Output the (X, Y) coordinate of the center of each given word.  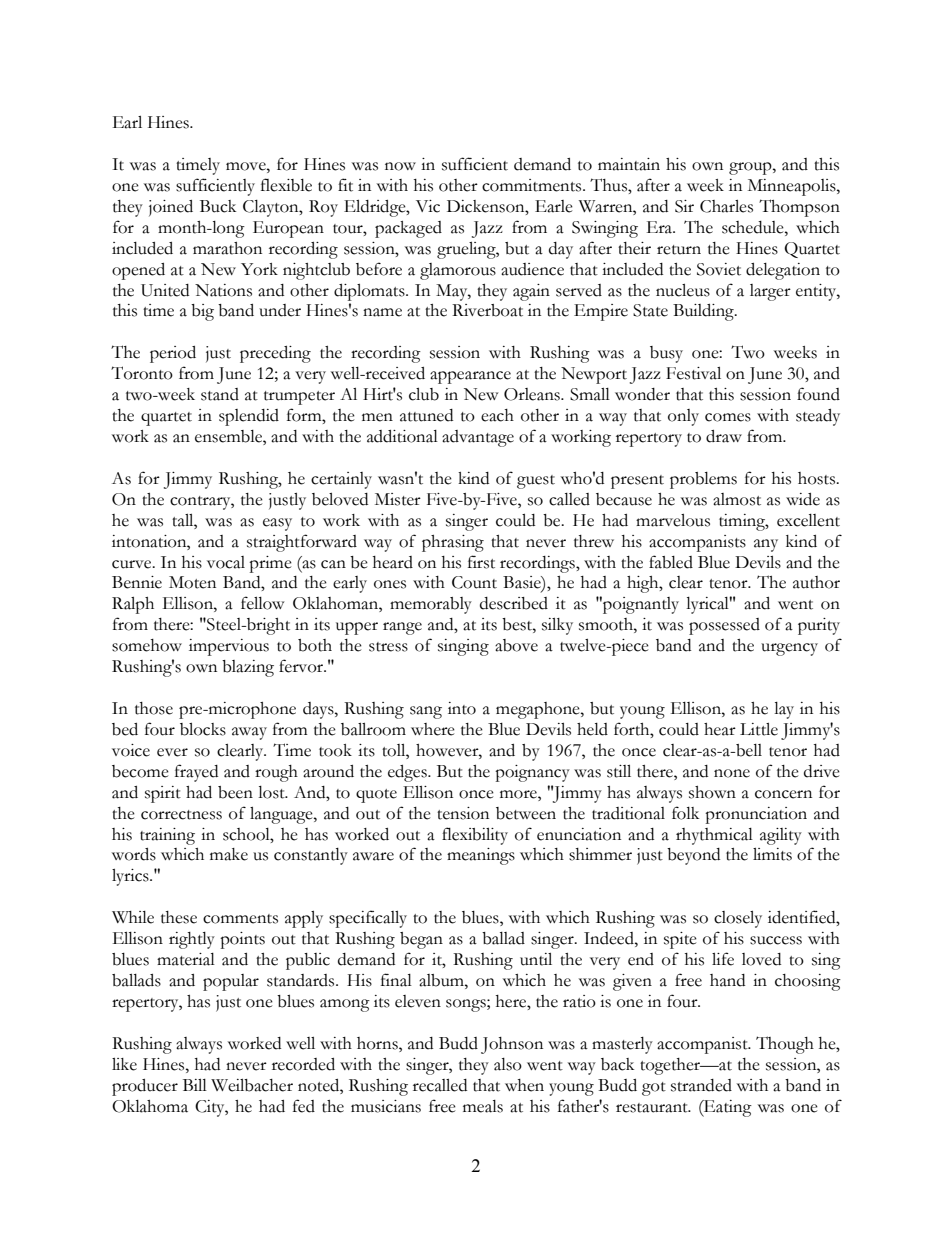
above (516, 645)
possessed (724, 626)
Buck (218, 206)
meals (483, 1106)
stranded (701, 1085)
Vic (428, 206)
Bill (195, 1085)
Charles (726, 206)
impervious (229, 647)
